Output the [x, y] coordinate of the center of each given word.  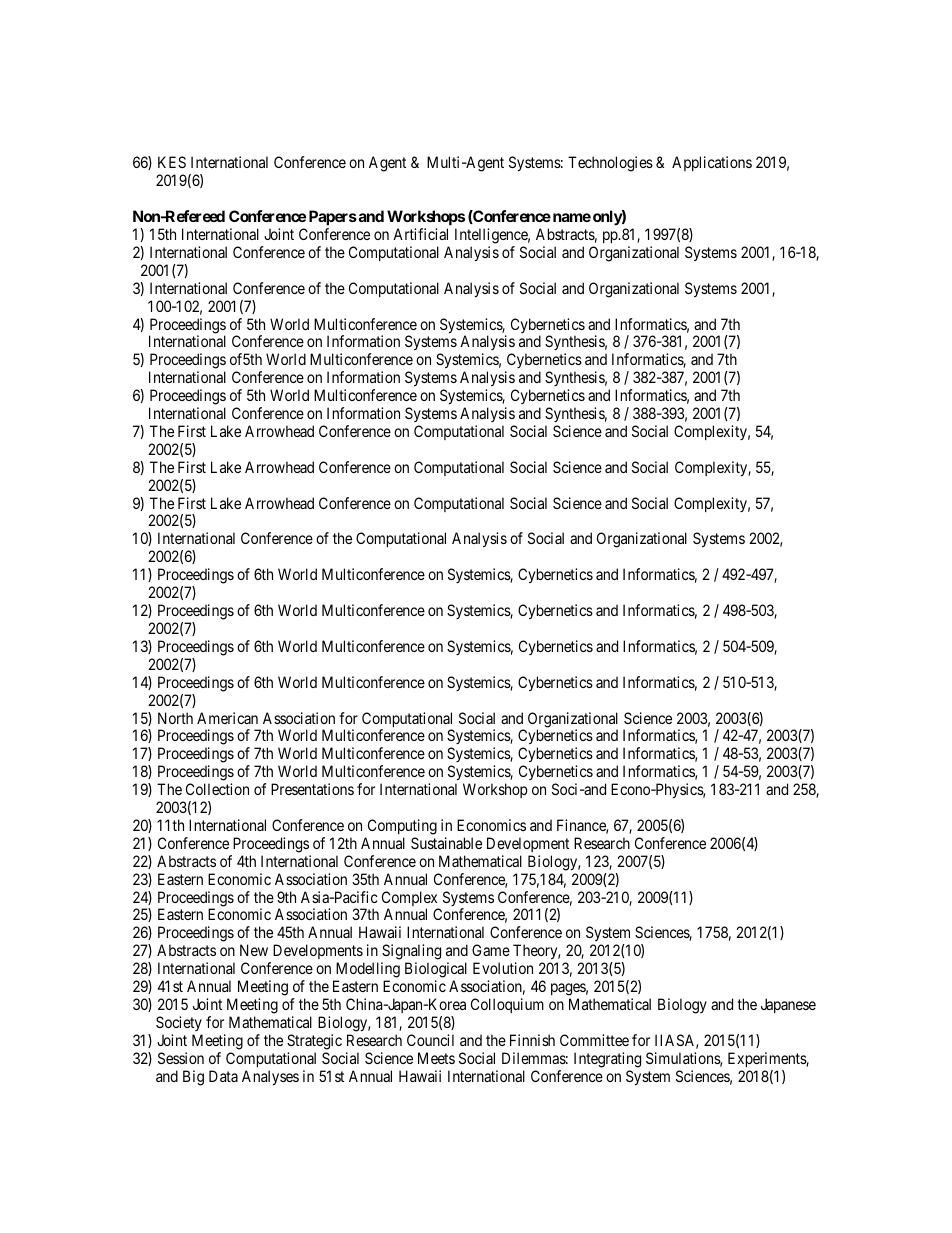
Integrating [607, 1060]
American [227, 718]
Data [223, 1076]
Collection [217, 789]
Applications [712, 163]
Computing [402, 827]
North [175, 718]
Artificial [420, 234]
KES [172, 162]
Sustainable [446, 843]
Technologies [610, 164]
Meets [436, 1058]
